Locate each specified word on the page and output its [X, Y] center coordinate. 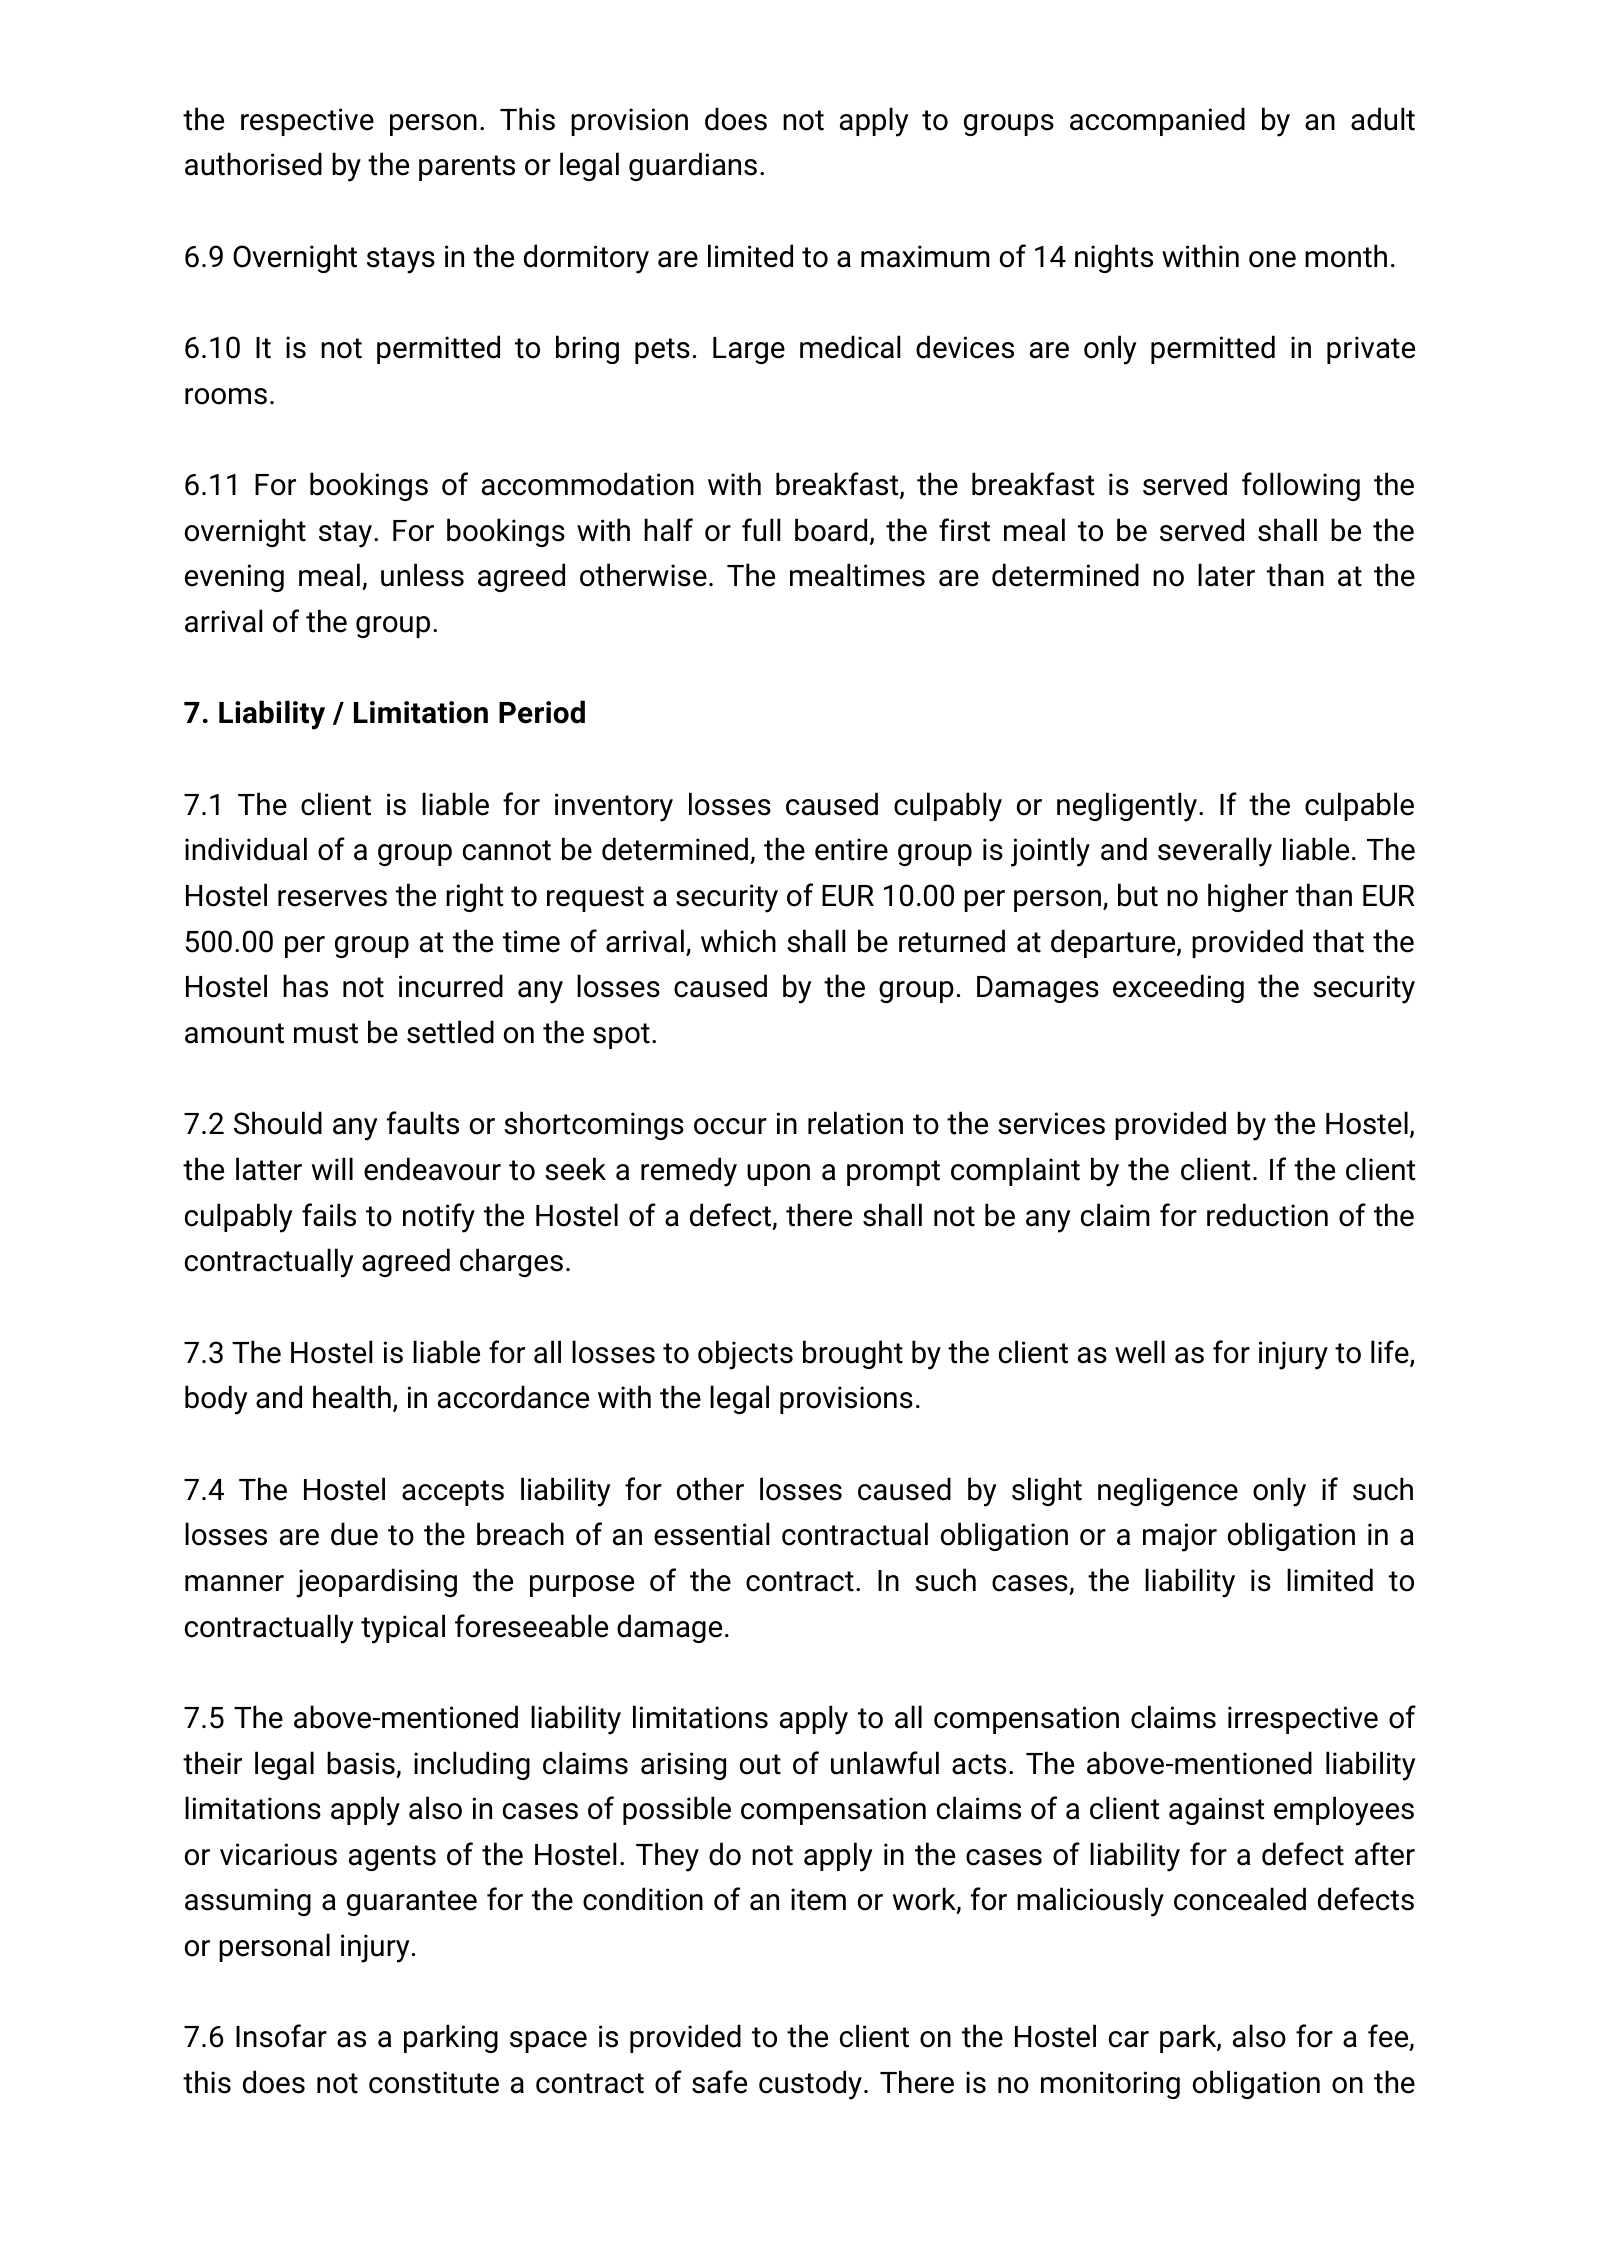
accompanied [1157, 121]
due [354, 1534]
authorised [253, 164]
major [1180, 1537]
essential [711, 1534]
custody [810, 2085]
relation [855, 1123]
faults [423, 1123]
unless [422, 575]
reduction [1267, 1215]
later [1226, 575]
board [831, 530]
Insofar [281, 2036]
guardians [693, 166]
